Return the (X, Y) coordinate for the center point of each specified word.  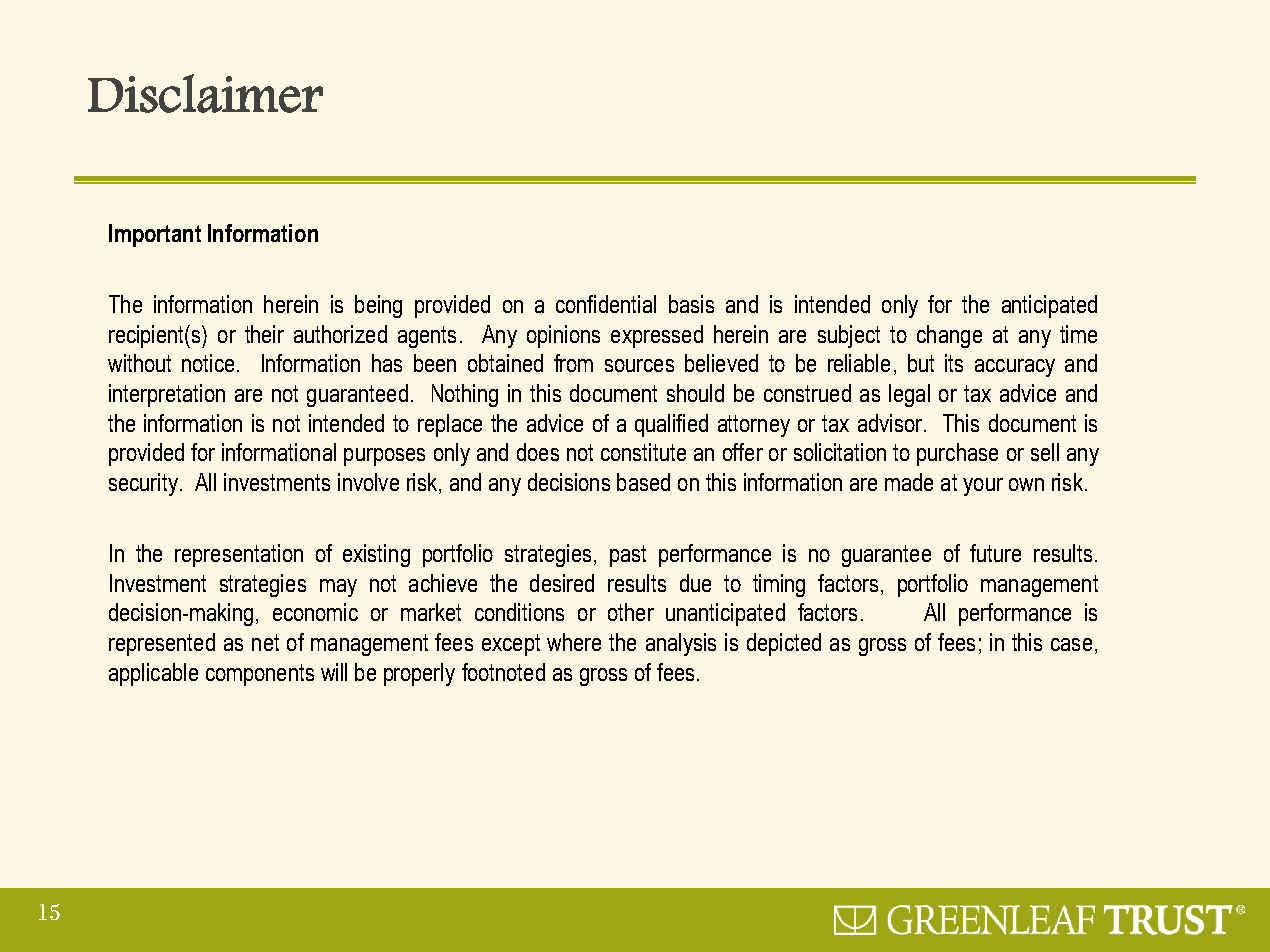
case (1071, 644)
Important (155, 235)
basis (691, 304)
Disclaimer (205, 93)
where (574, 642)
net (265, 642)
